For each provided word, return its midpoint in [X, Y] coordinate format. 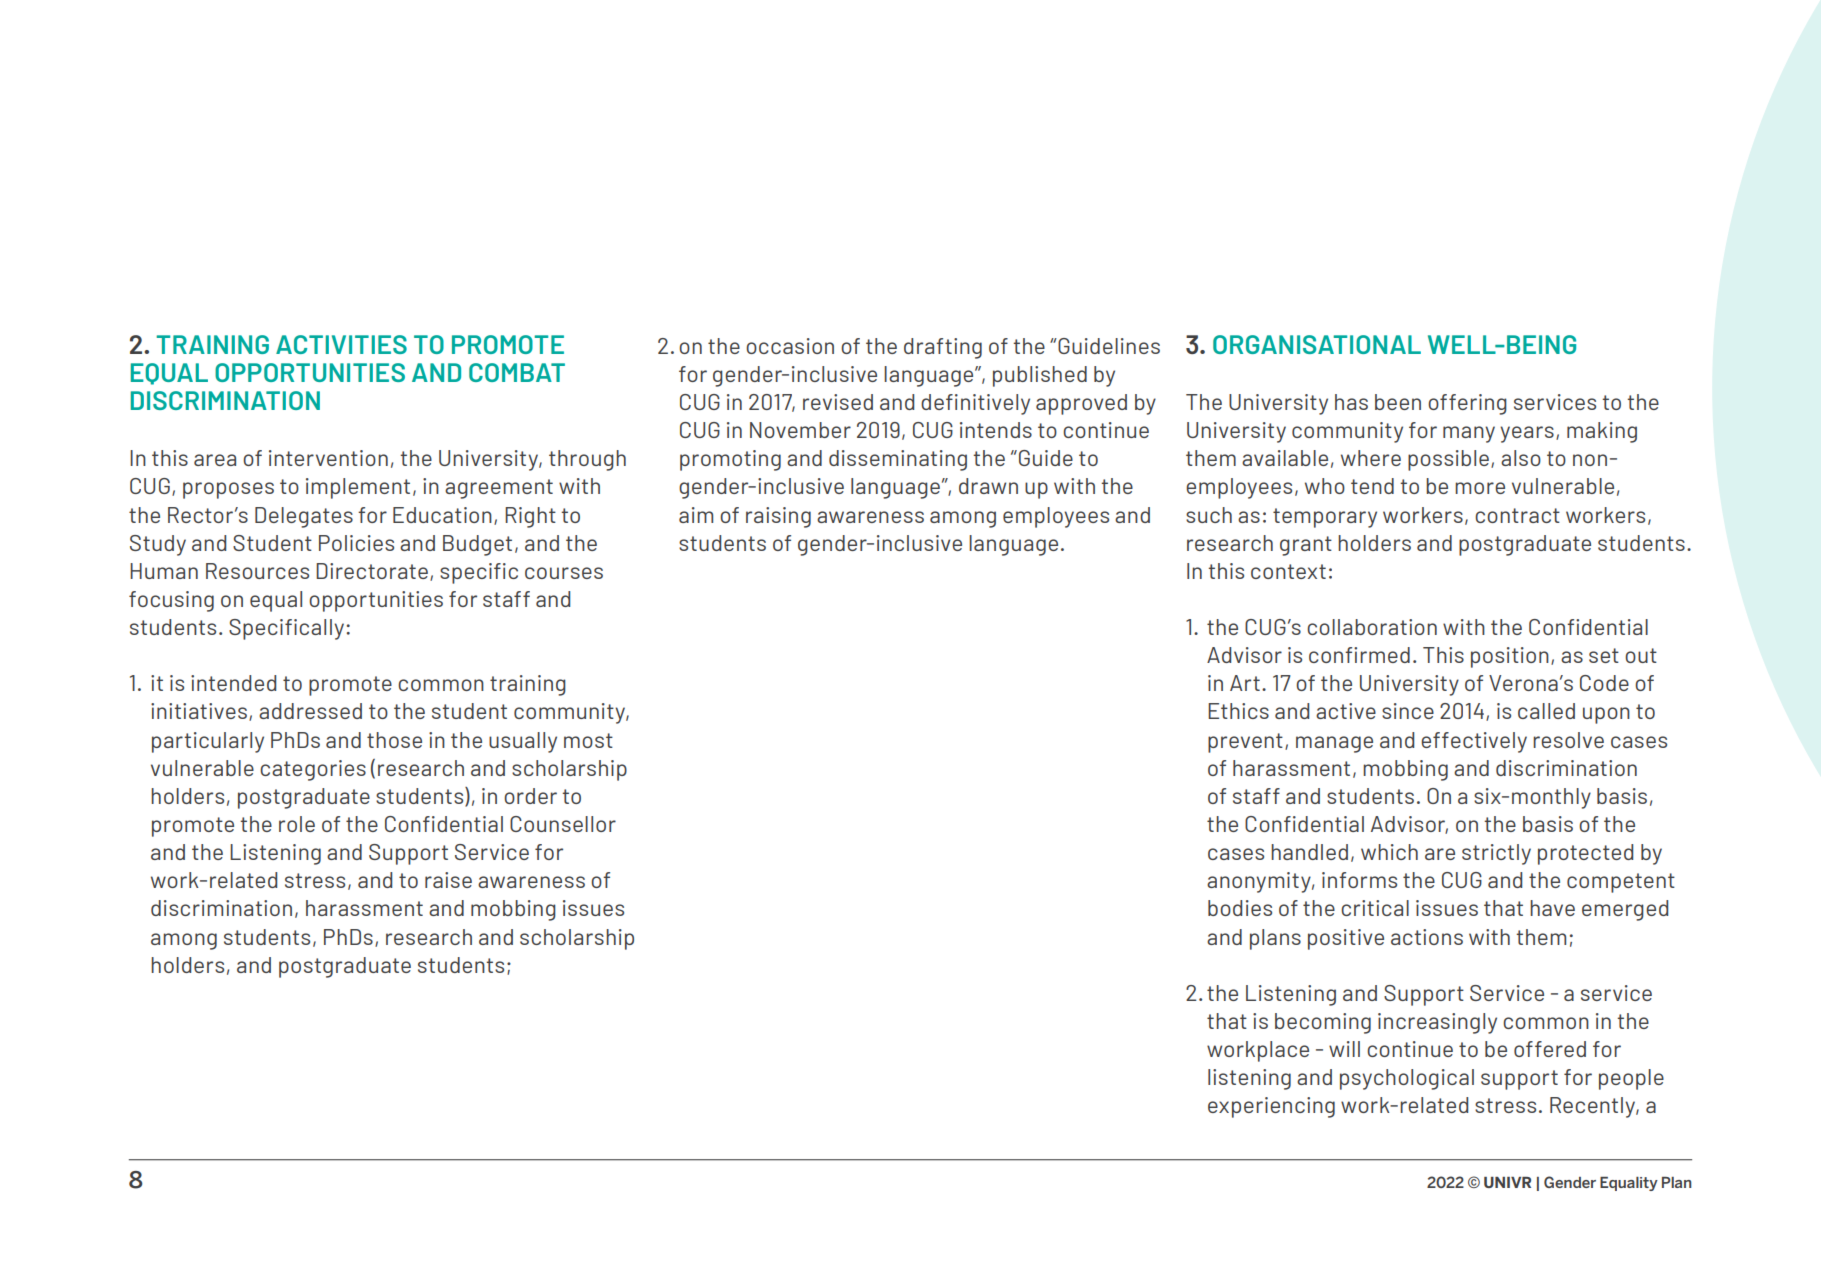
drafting [943, 348]
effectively [1474, 742]
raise [448, 880]
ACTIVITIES [341, 344]
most [588, 740]
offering [1467, 404]
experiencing [1271, 1107]
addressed [310, 711]
